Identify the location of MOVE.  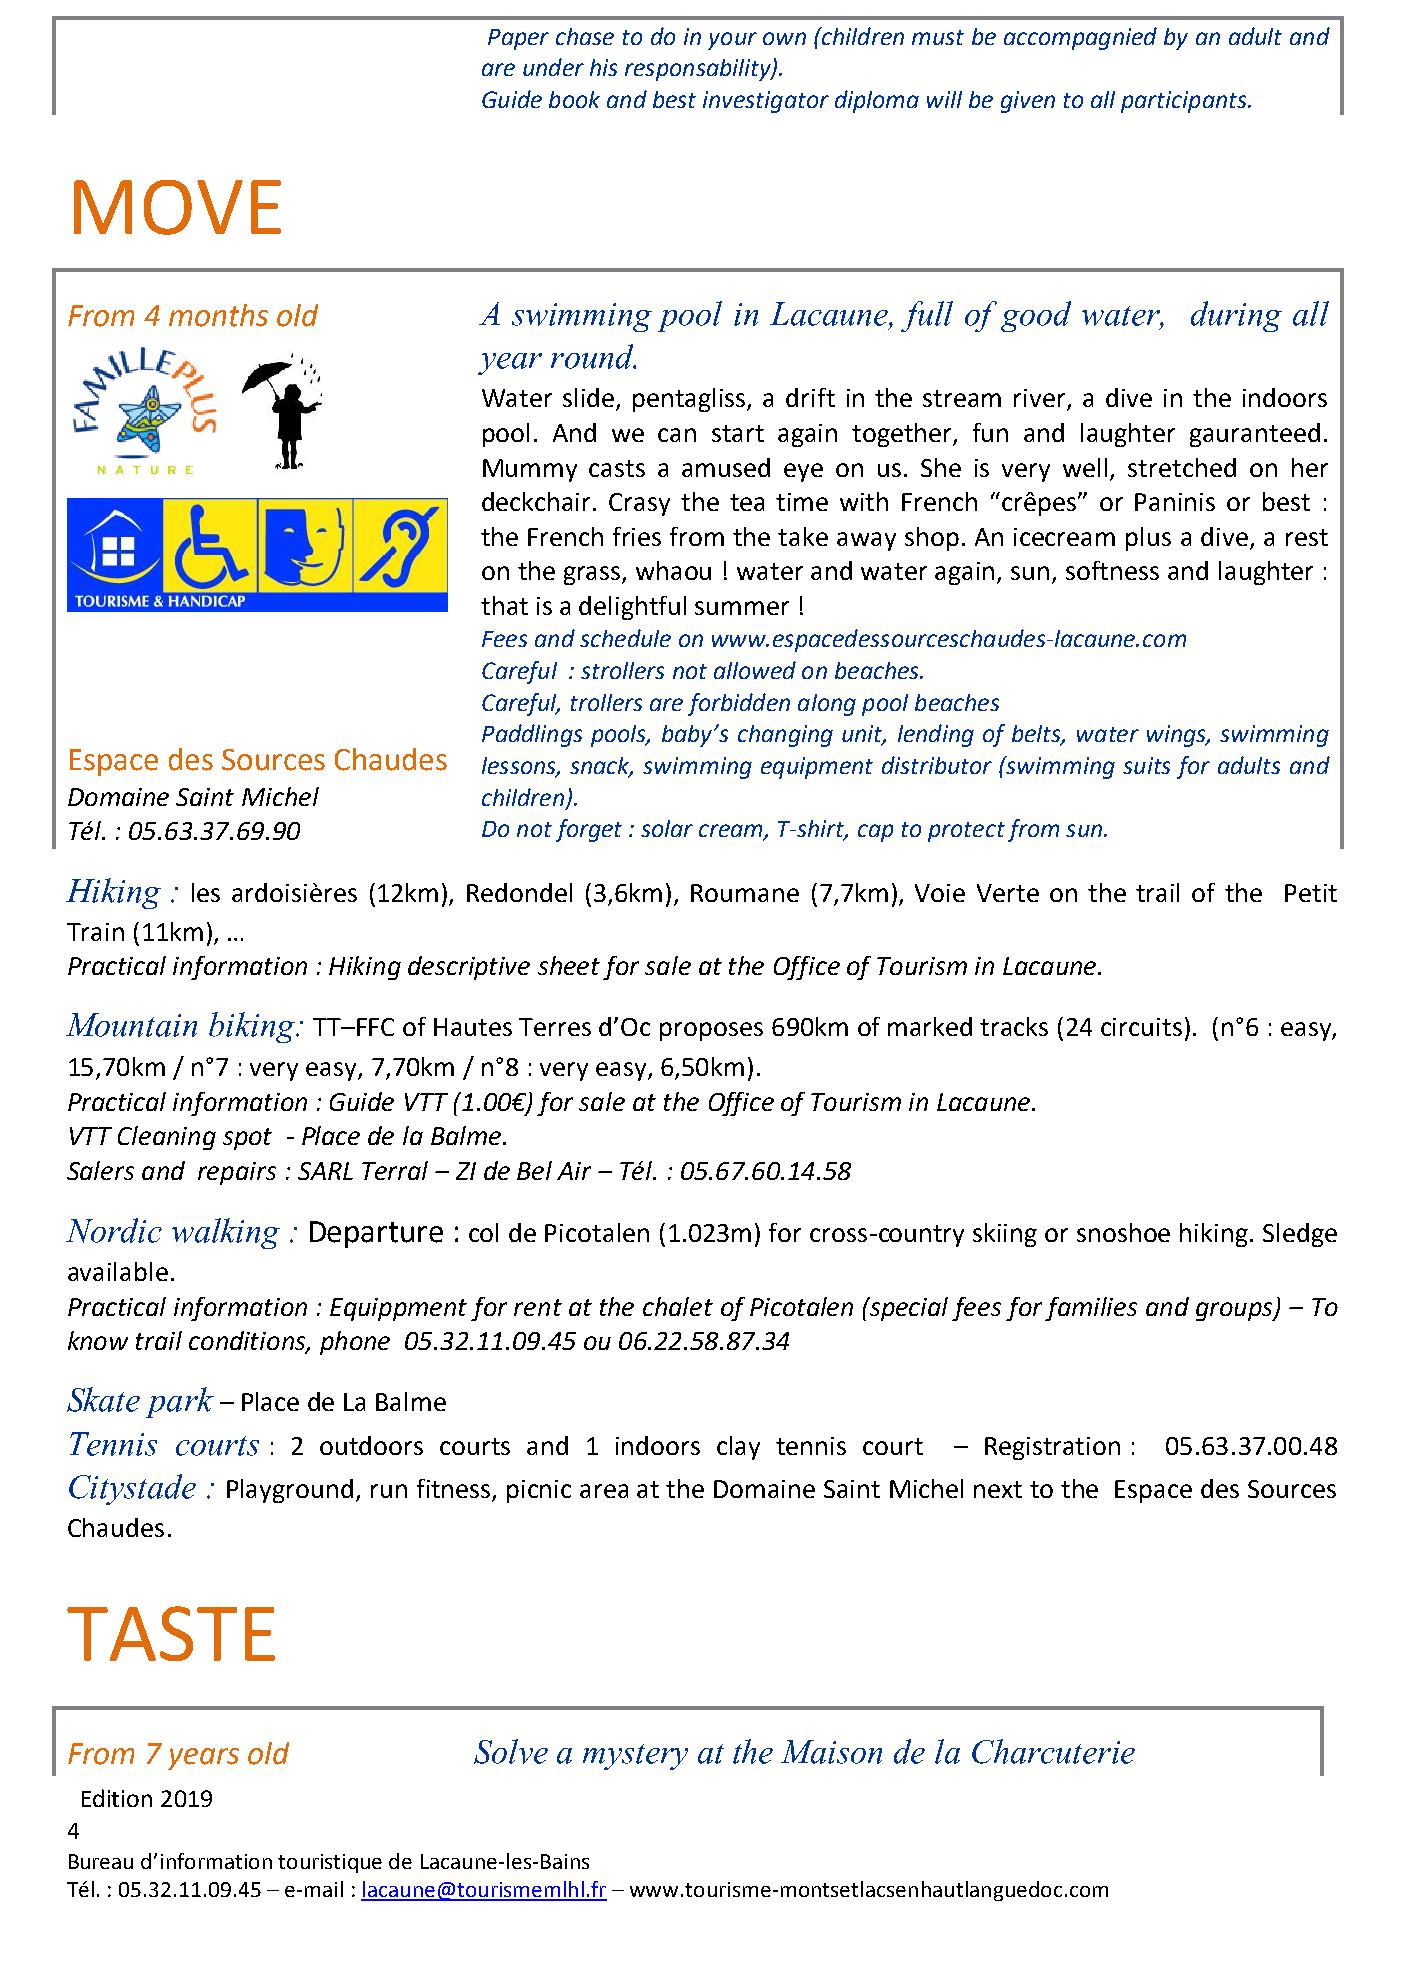
(177, 207).
